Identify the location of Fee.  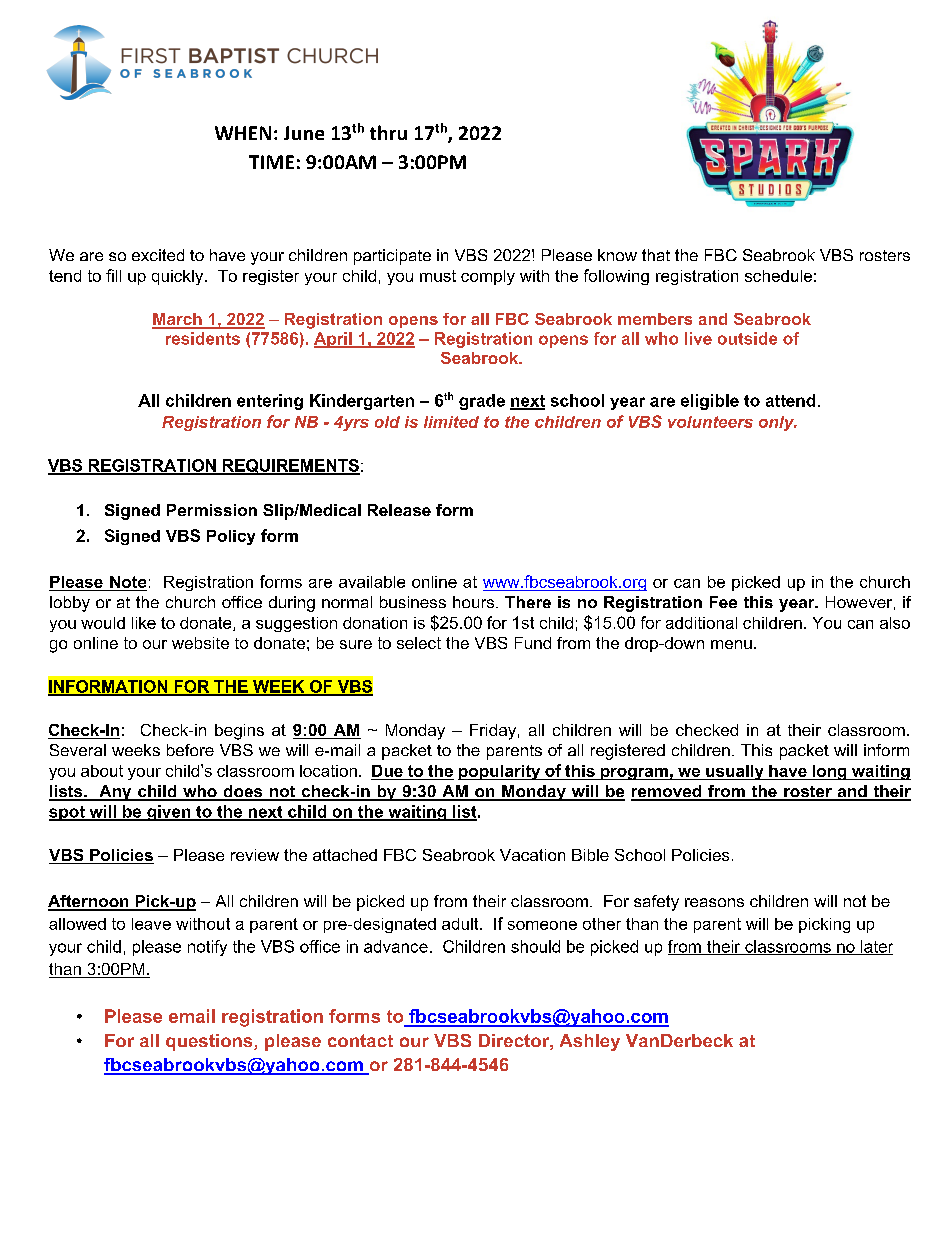
(723, 602).
